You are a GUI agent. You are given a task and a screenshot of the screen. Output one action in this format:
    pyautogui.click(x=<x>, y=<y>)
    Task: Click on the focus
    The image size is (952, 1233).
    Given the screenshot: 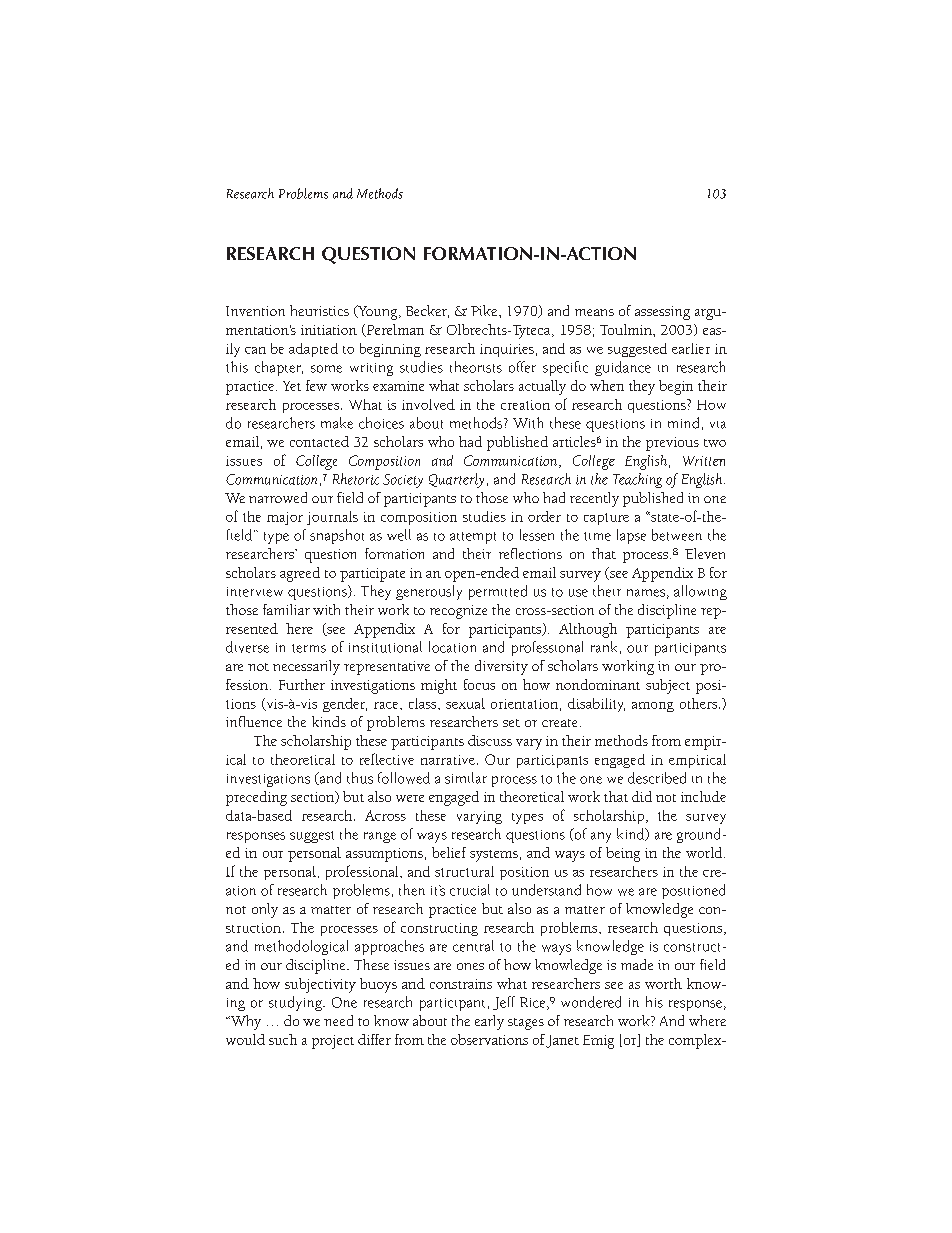 What is the action you would take?
    pyautogui.click(x=479, y=684)
